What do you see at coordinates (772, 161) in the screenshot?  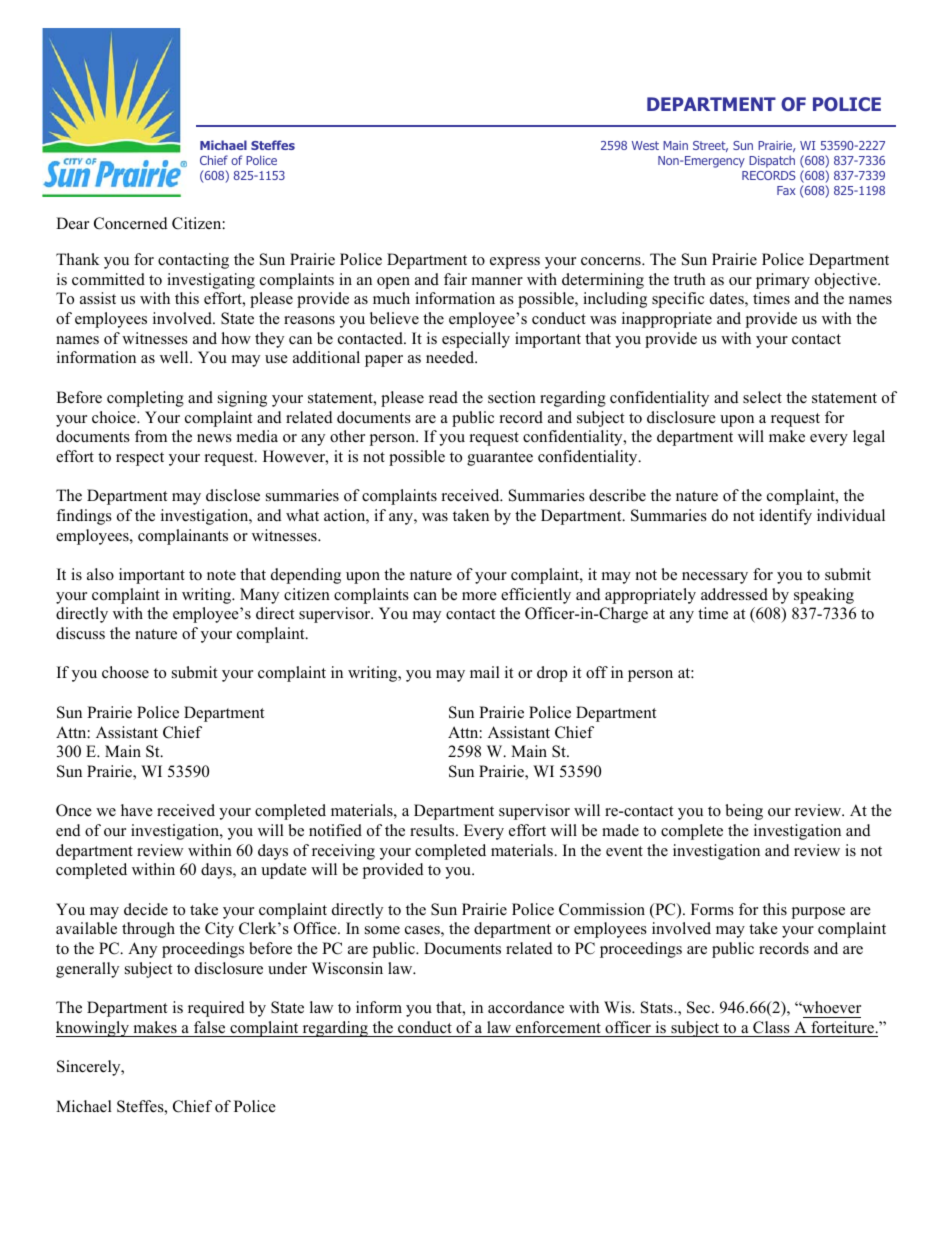 I see `Dispatch` at bounding box center [772, 161].
